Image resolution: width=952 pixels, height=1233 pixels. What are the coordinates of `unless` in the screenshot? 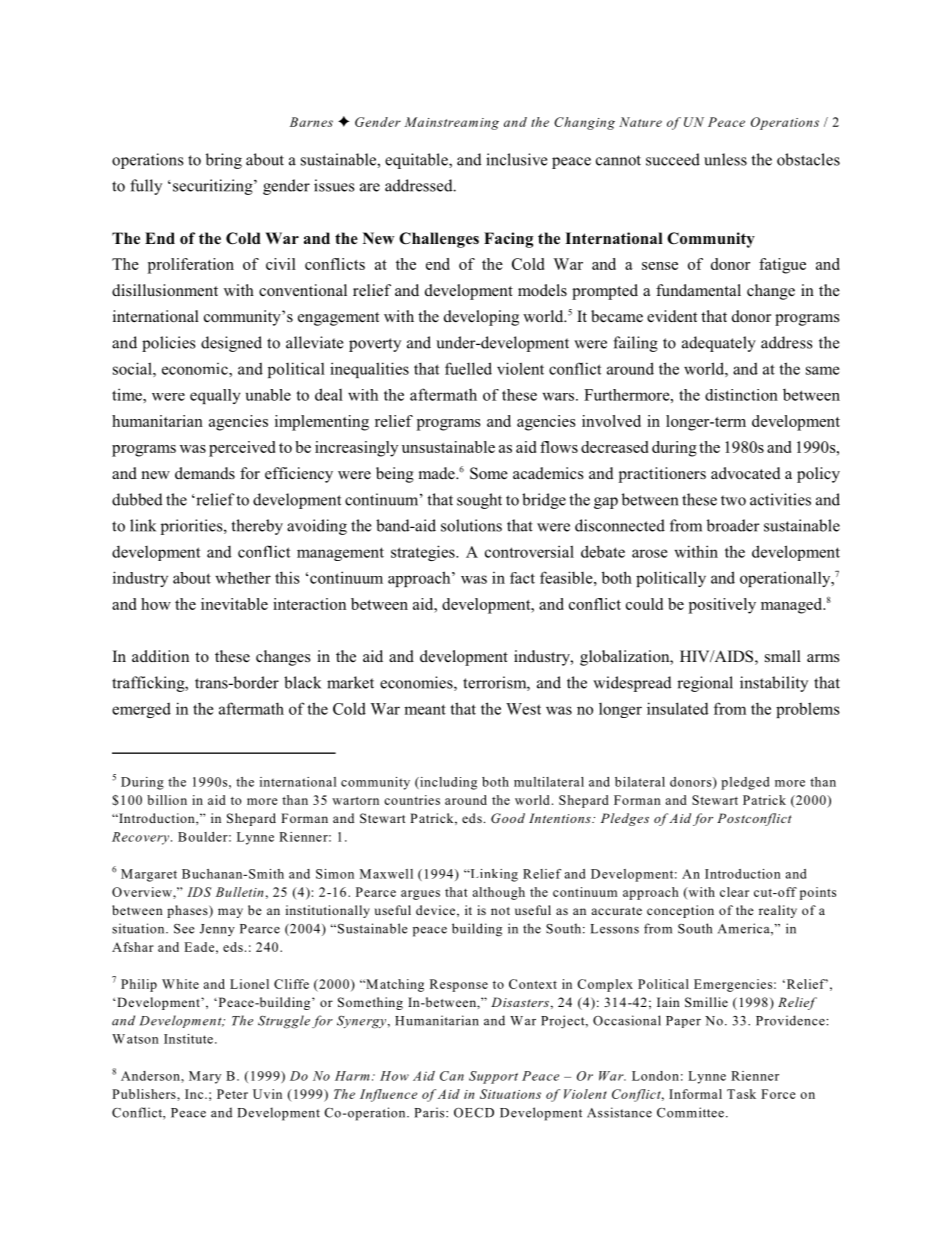 It's located at (725, 159).
